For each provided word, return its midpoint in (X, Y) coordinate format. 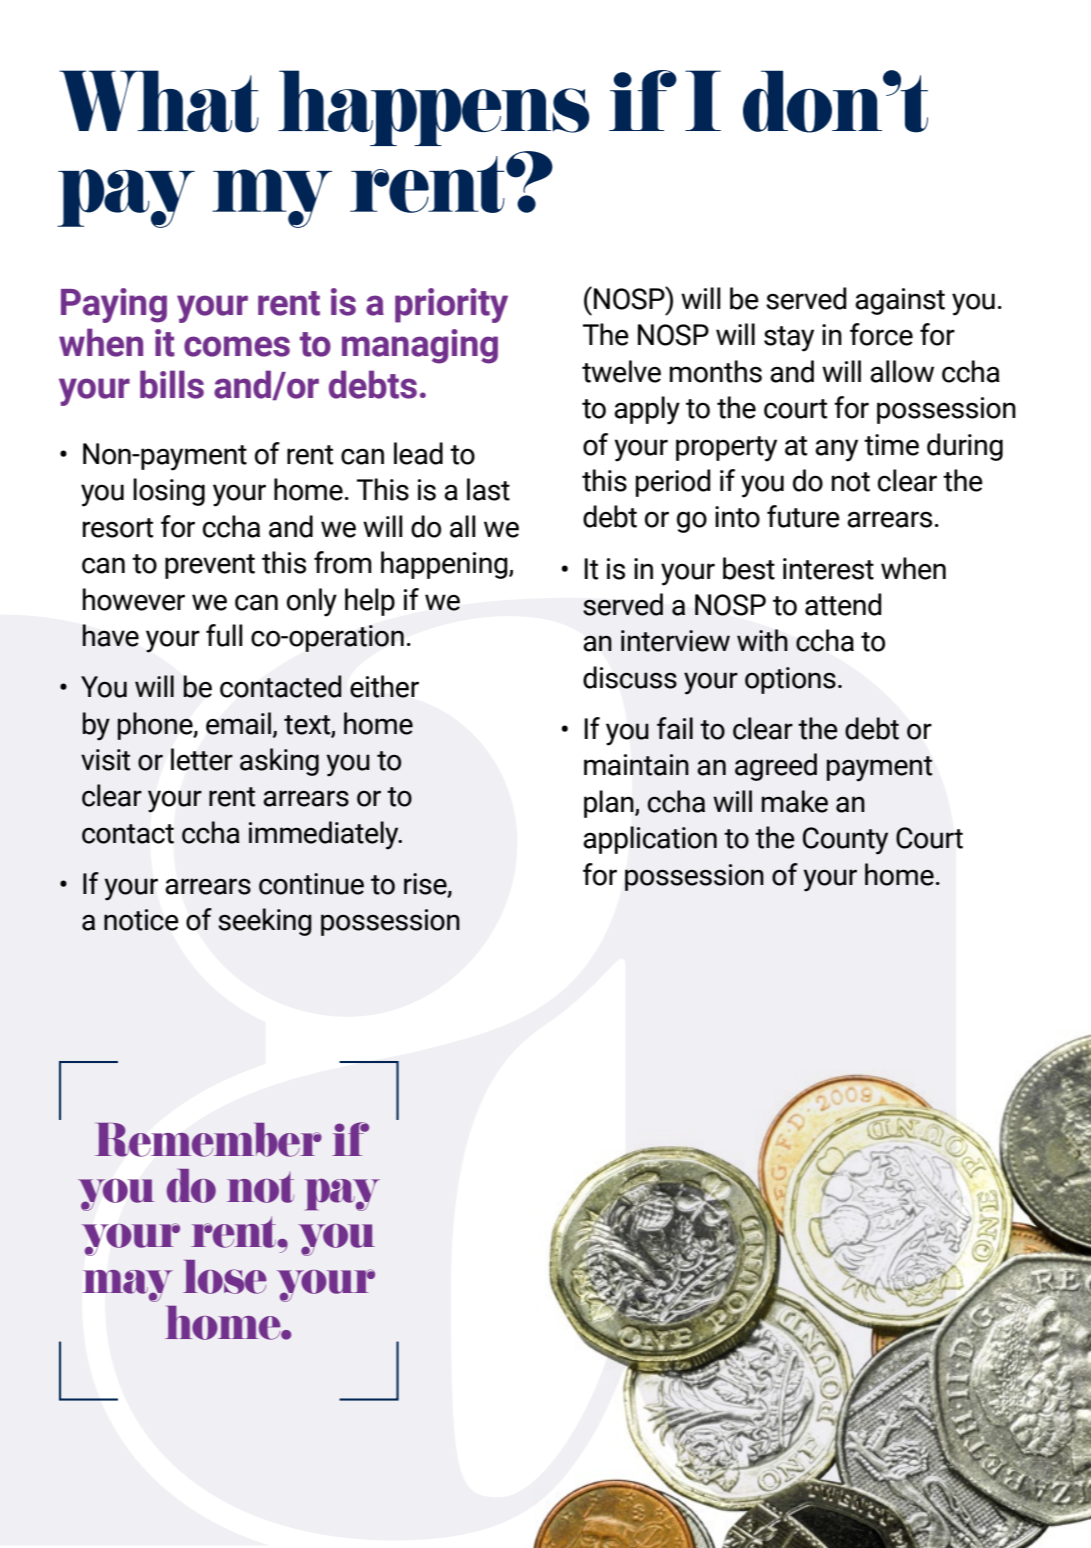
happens (433, 108)
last (488, 489)
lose (225, 1277)
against (900, 301)
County (845, 841)
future (803, 516)
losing (169, 492)
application (650, 840)
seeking (265, 922)
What (159, 101)
